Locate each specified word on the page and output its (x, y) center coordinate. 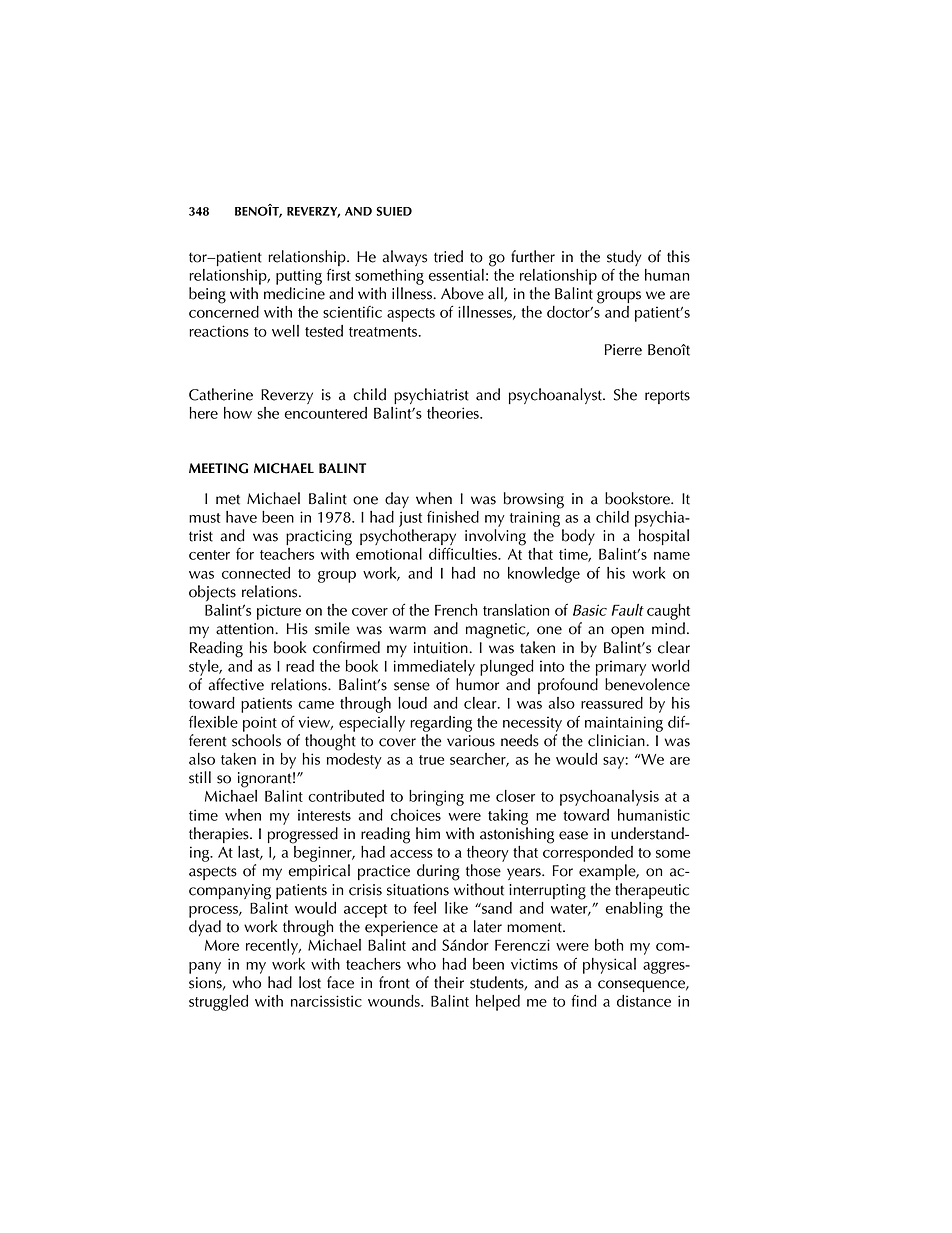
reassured (612, 703)
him (428, 833)
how (238, 413)
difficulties (464, 554)
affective (236, 684)
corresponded (588, 852)
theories (454, 413)
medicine (294, 293)
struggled (218, 1003)
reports (667, 397)
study (624, 258)
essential (456, 275)
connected (256, 573)
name (672, 556)
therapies (220, 835)
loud (412, 703)
